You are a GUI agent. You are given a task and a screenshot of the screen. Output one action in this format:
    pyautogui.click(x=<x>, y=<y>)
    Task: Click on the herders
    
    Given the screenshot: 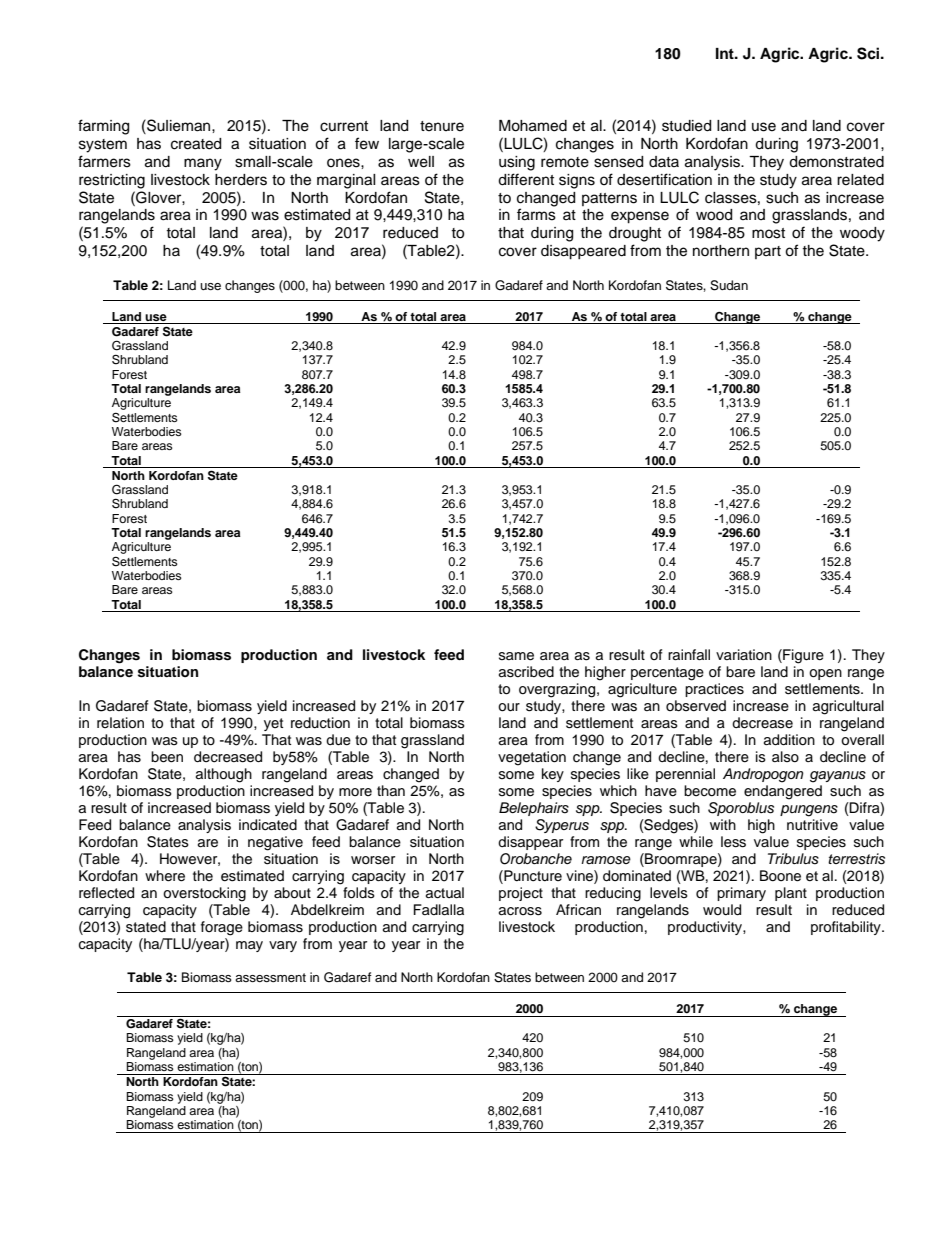 What is the action you would take?
    pyautogui.click(x=241, y=180)
